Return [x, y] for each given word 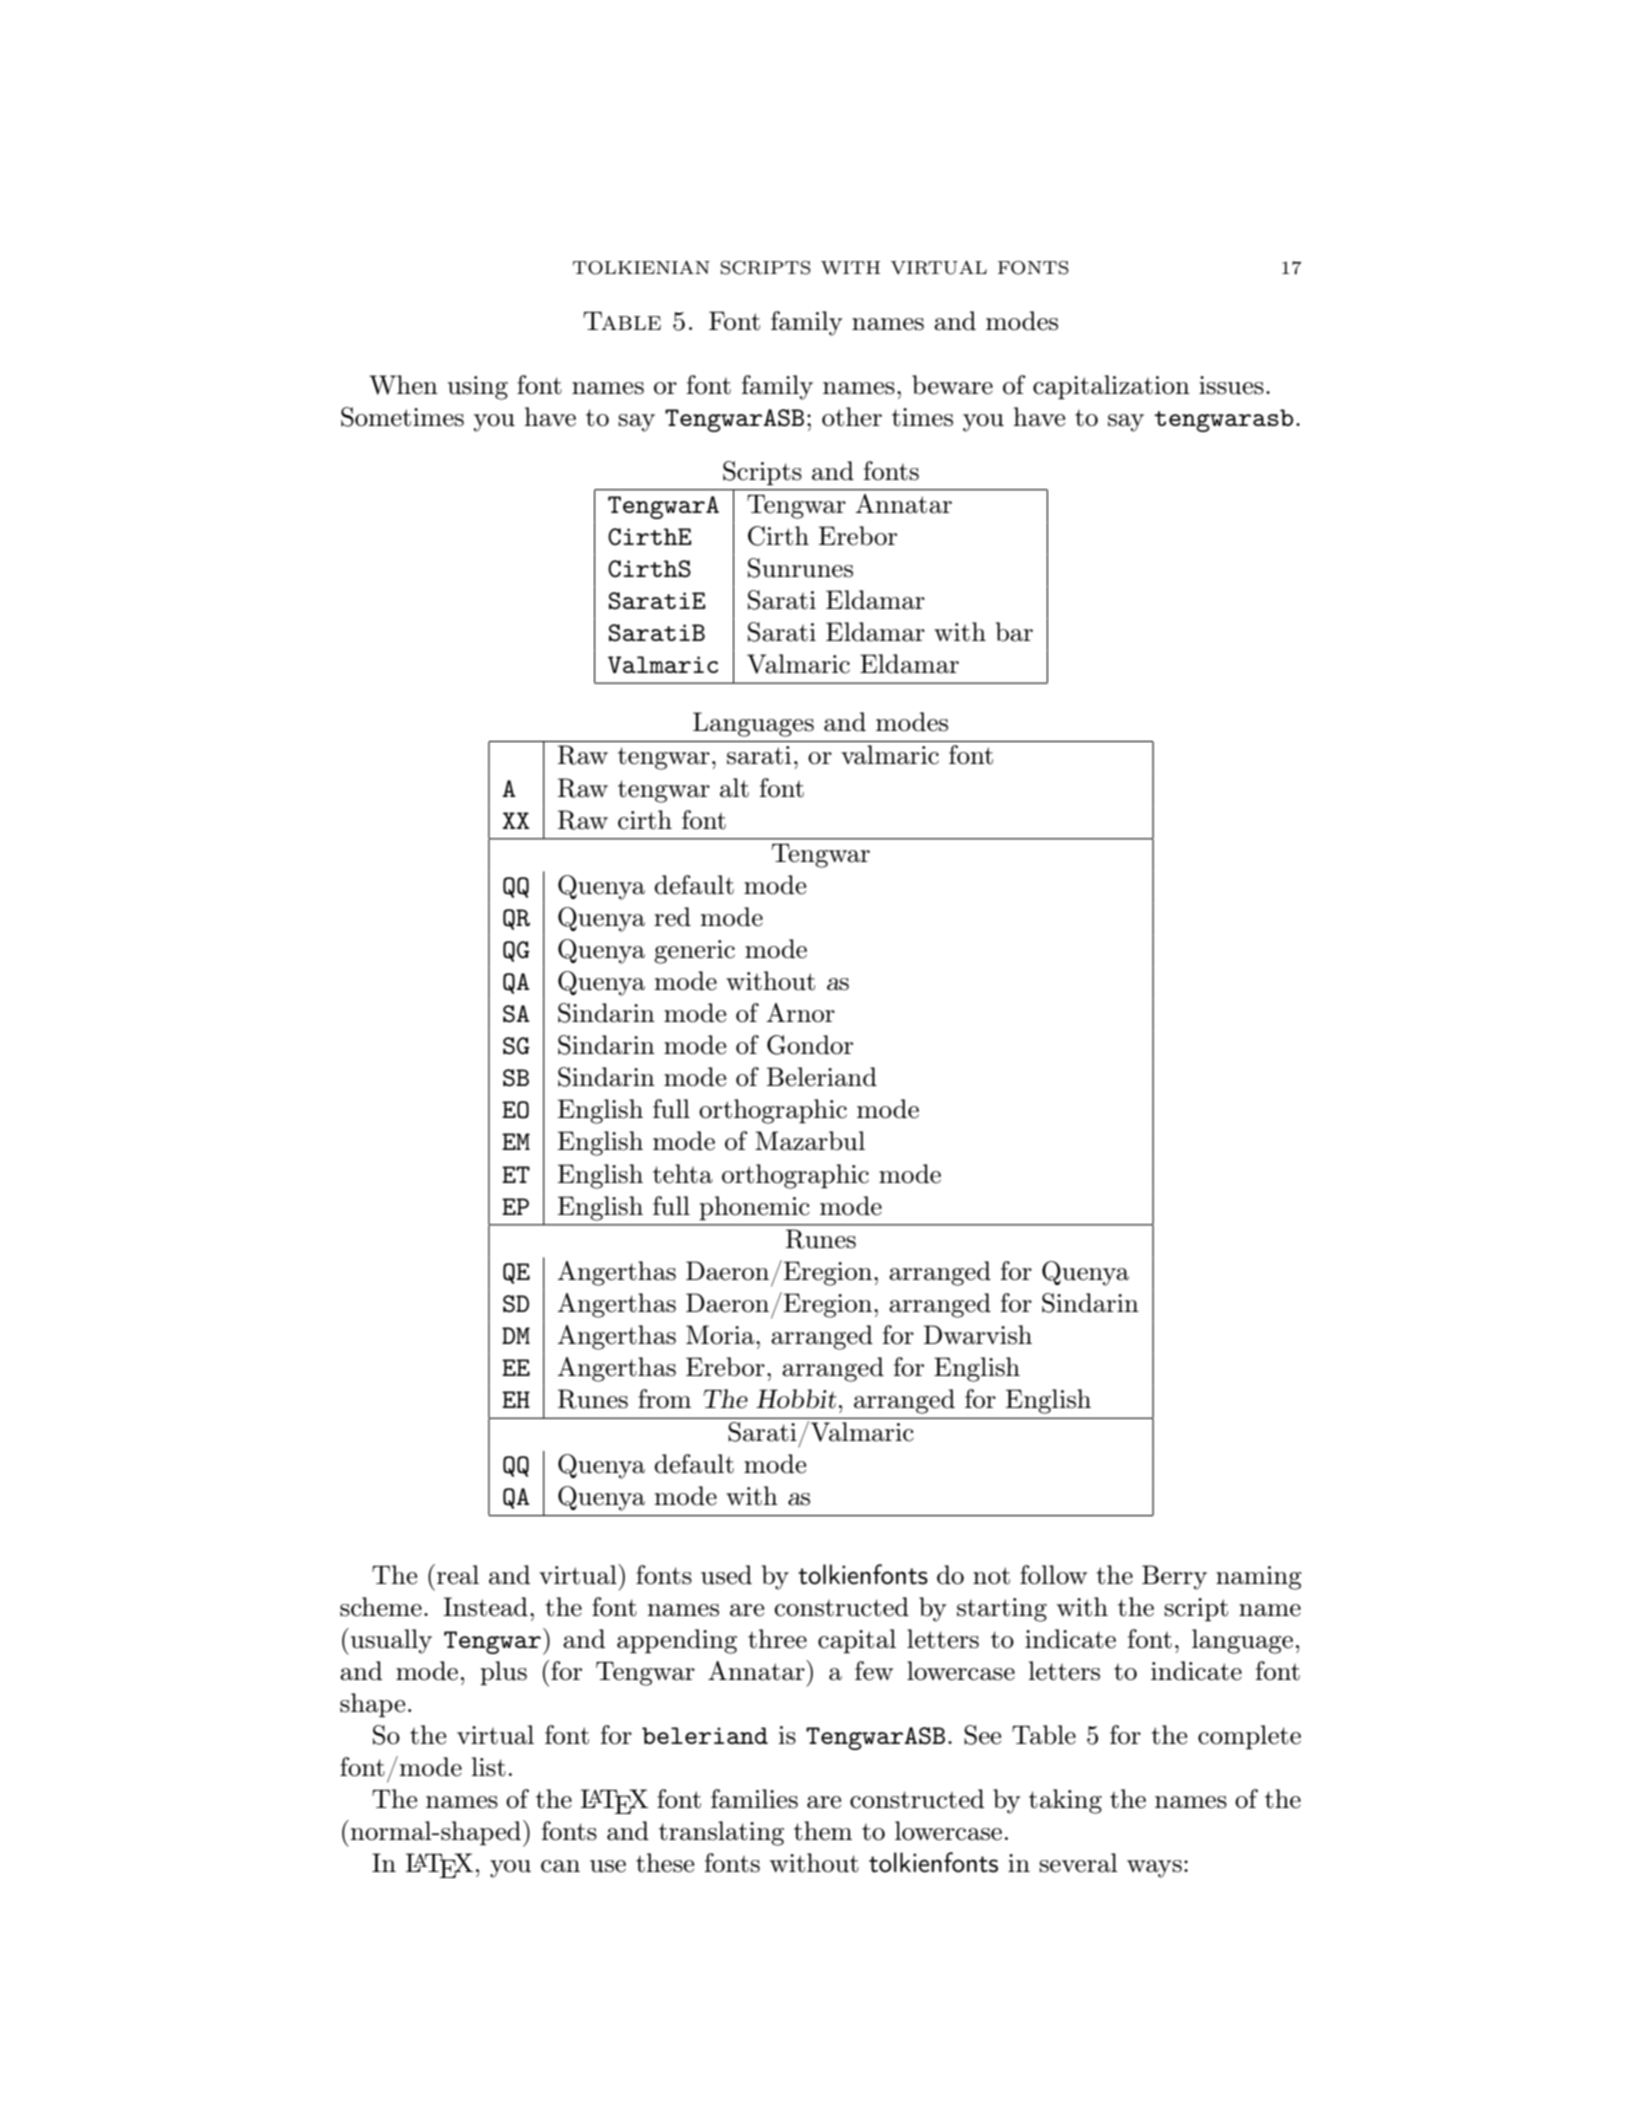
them [823, 1831]
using [478, 388]
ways [1154, 1869]
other [852, 417]
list [488, 1767]
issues [1231, 385]
